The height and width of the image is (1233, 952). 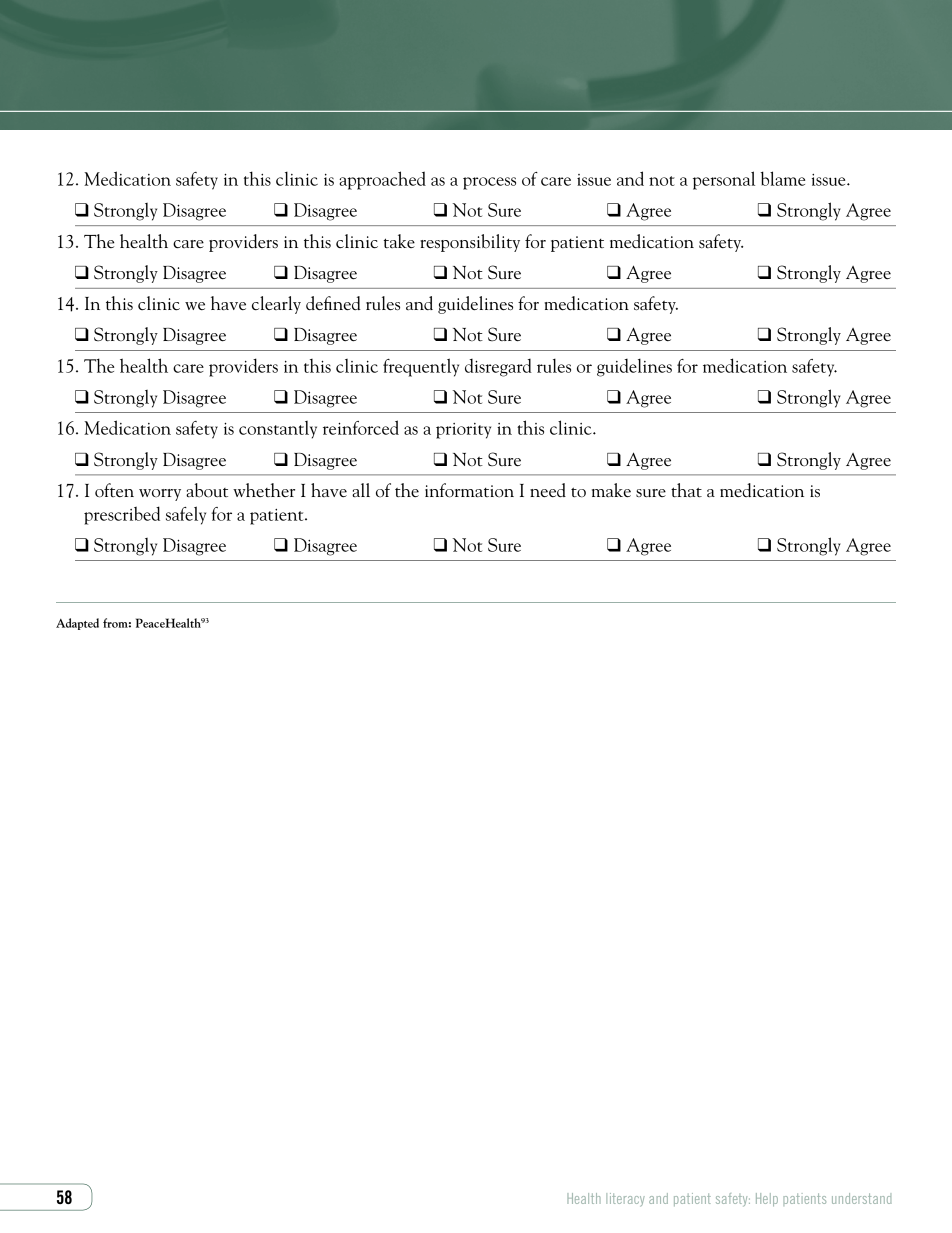 I want to click on priority, so click(x=463, y=431).
